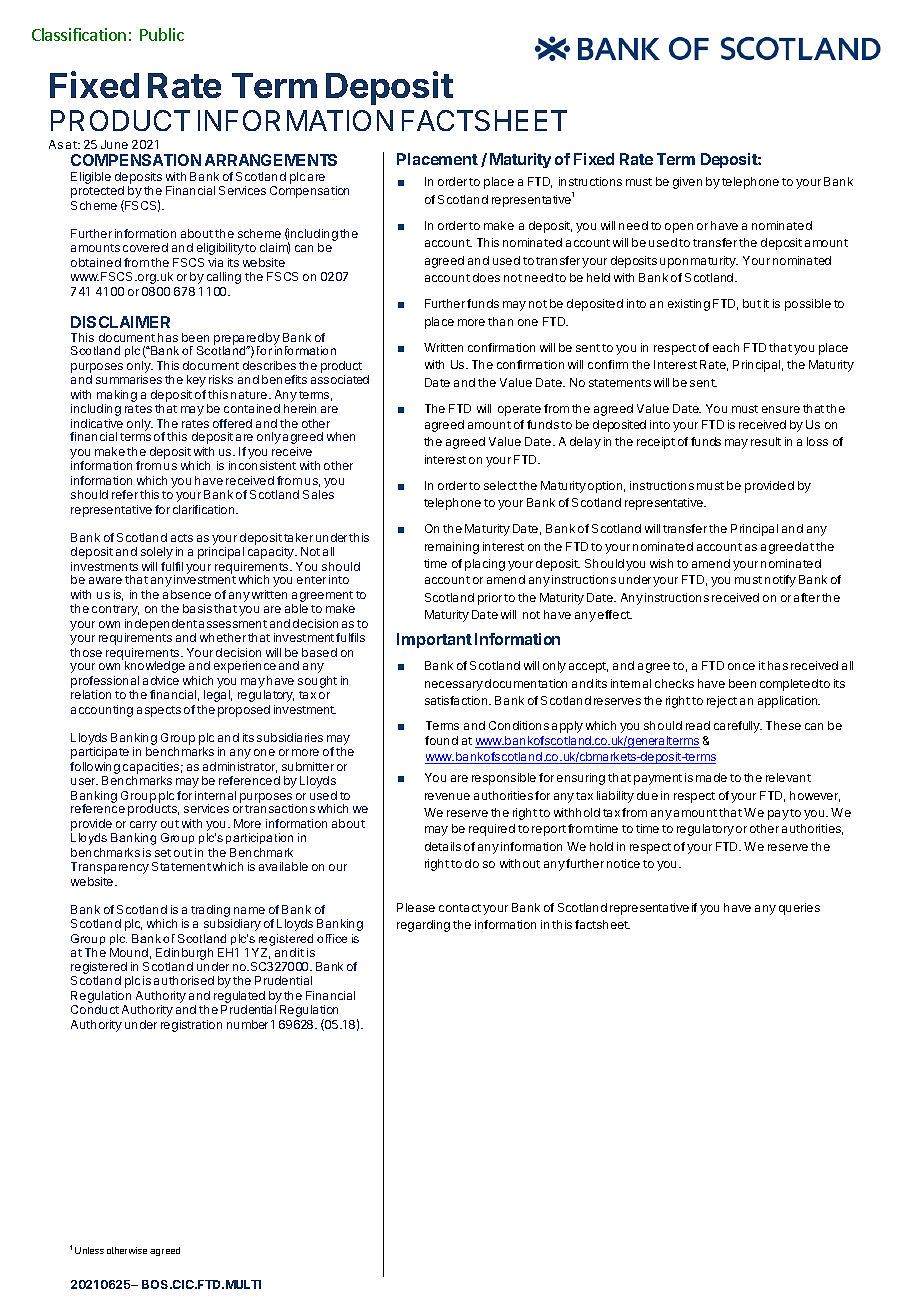  I want to click on but, so click(752, 303).
